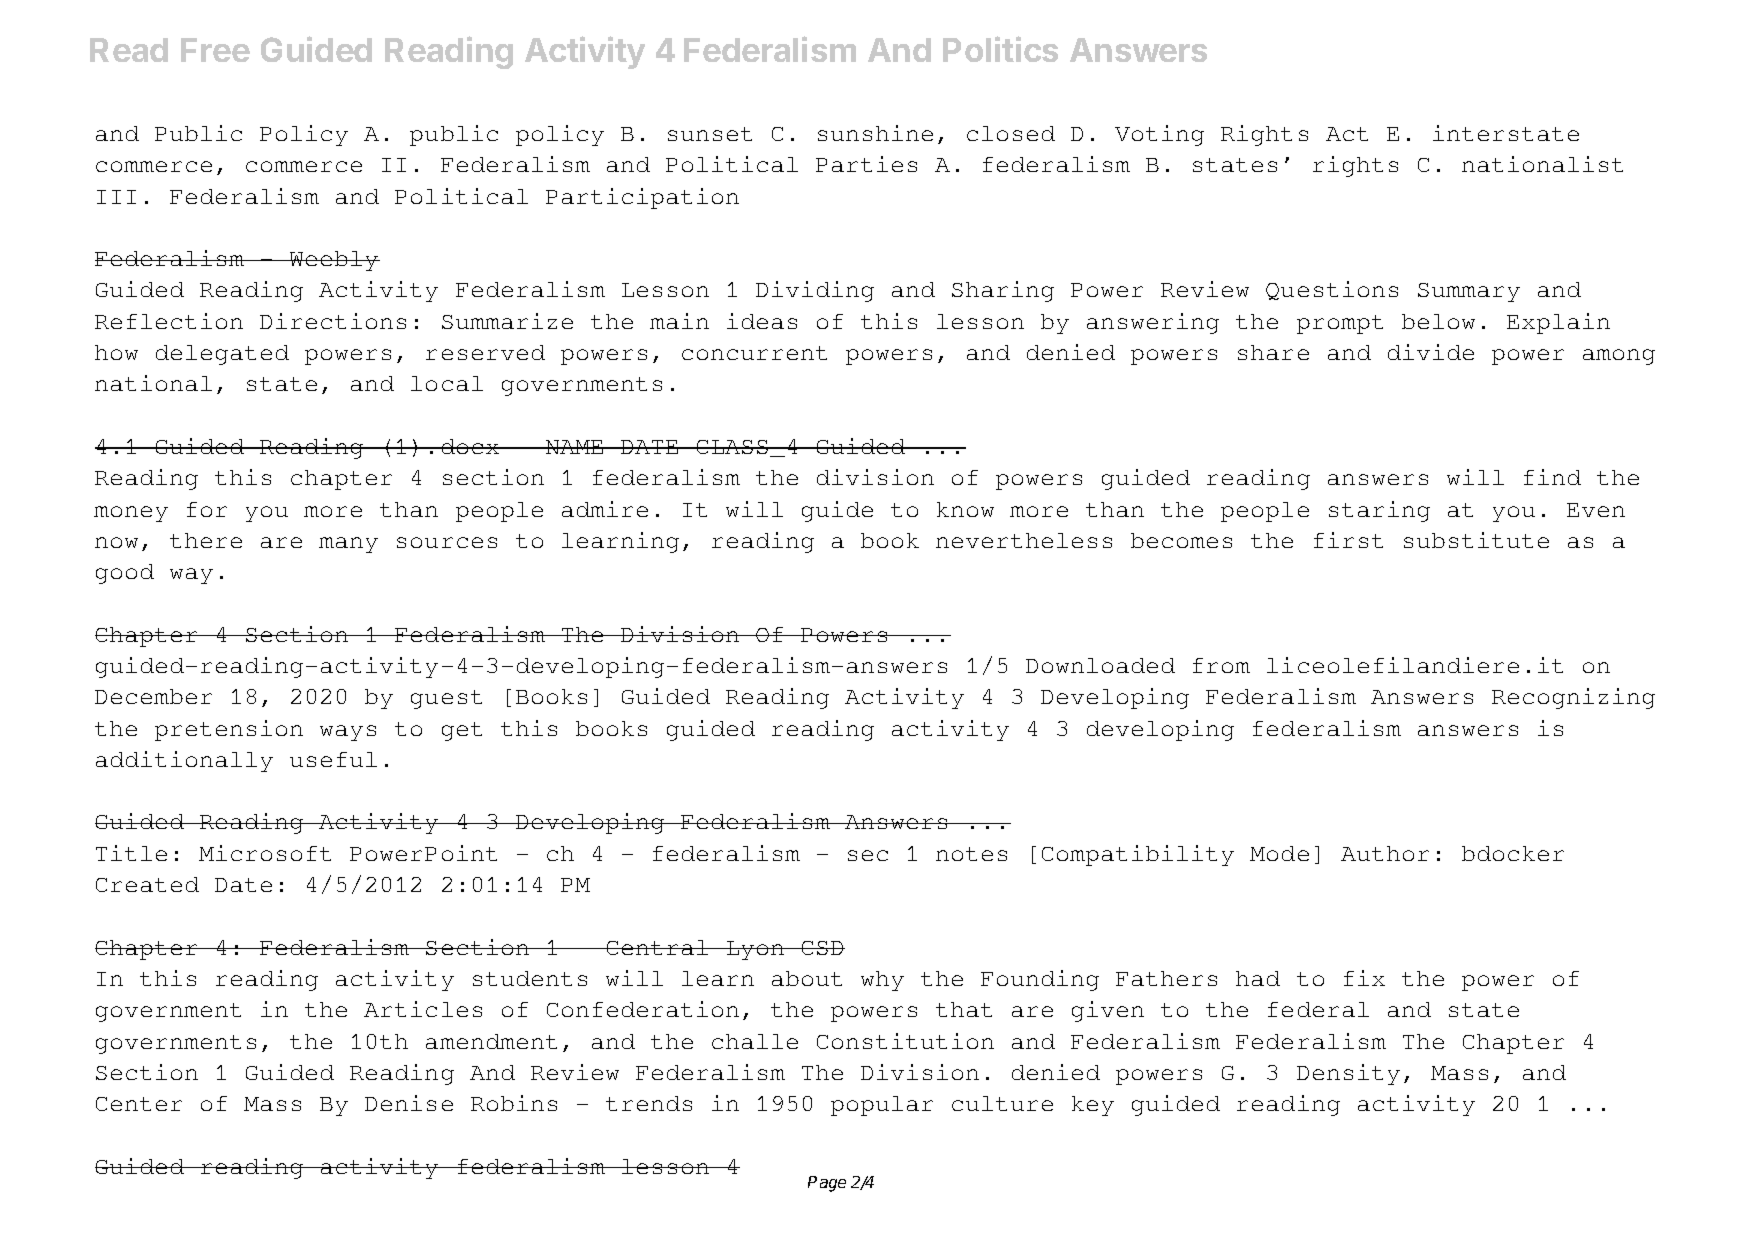 The width and height of the screenshot is (1756, 1242). Describe the element at coordinates (409, 1103) in the screenshot. I see `Denise` at that location.
